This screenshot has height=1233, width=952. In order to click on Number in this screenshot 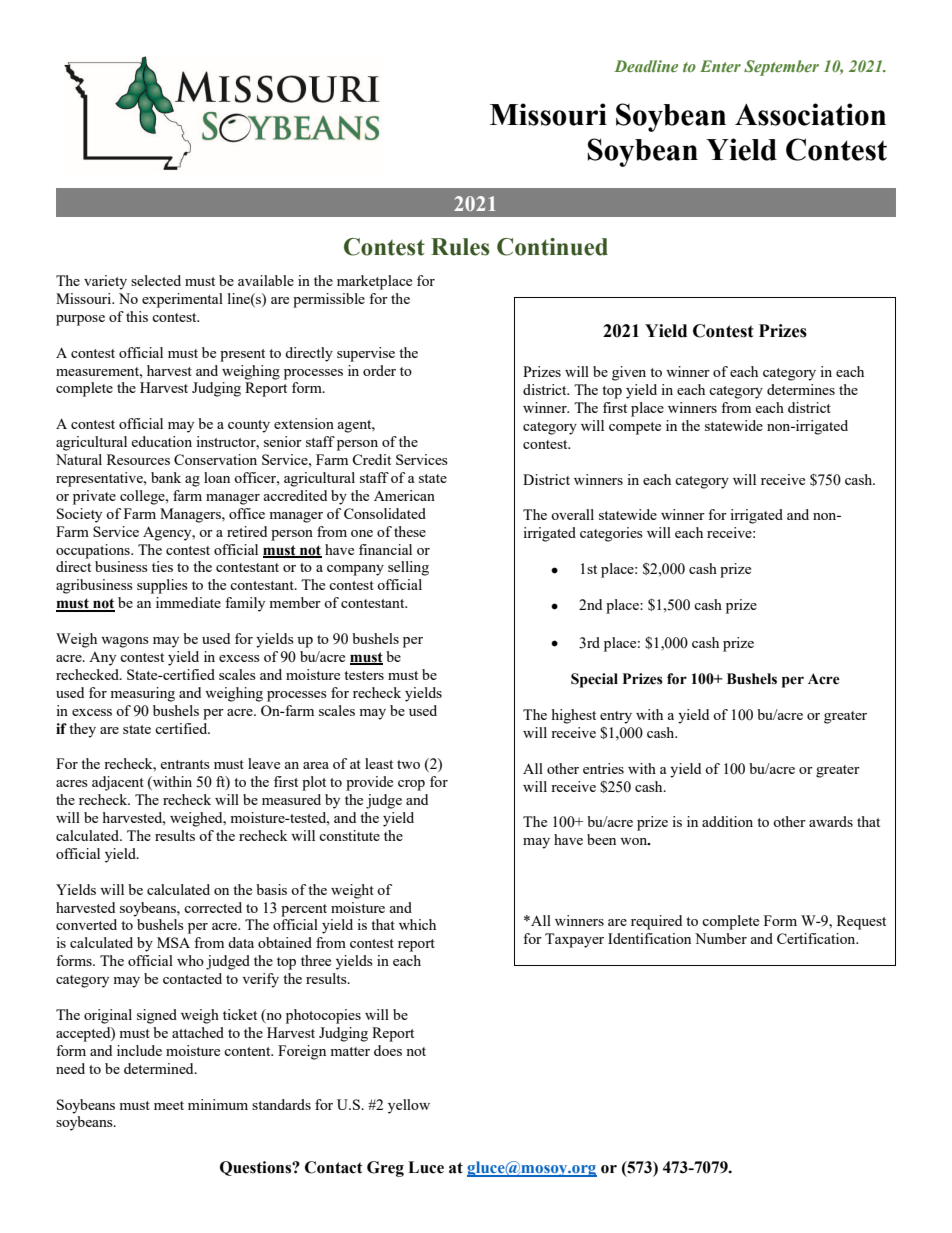, I will do `click(721, 938)`.
